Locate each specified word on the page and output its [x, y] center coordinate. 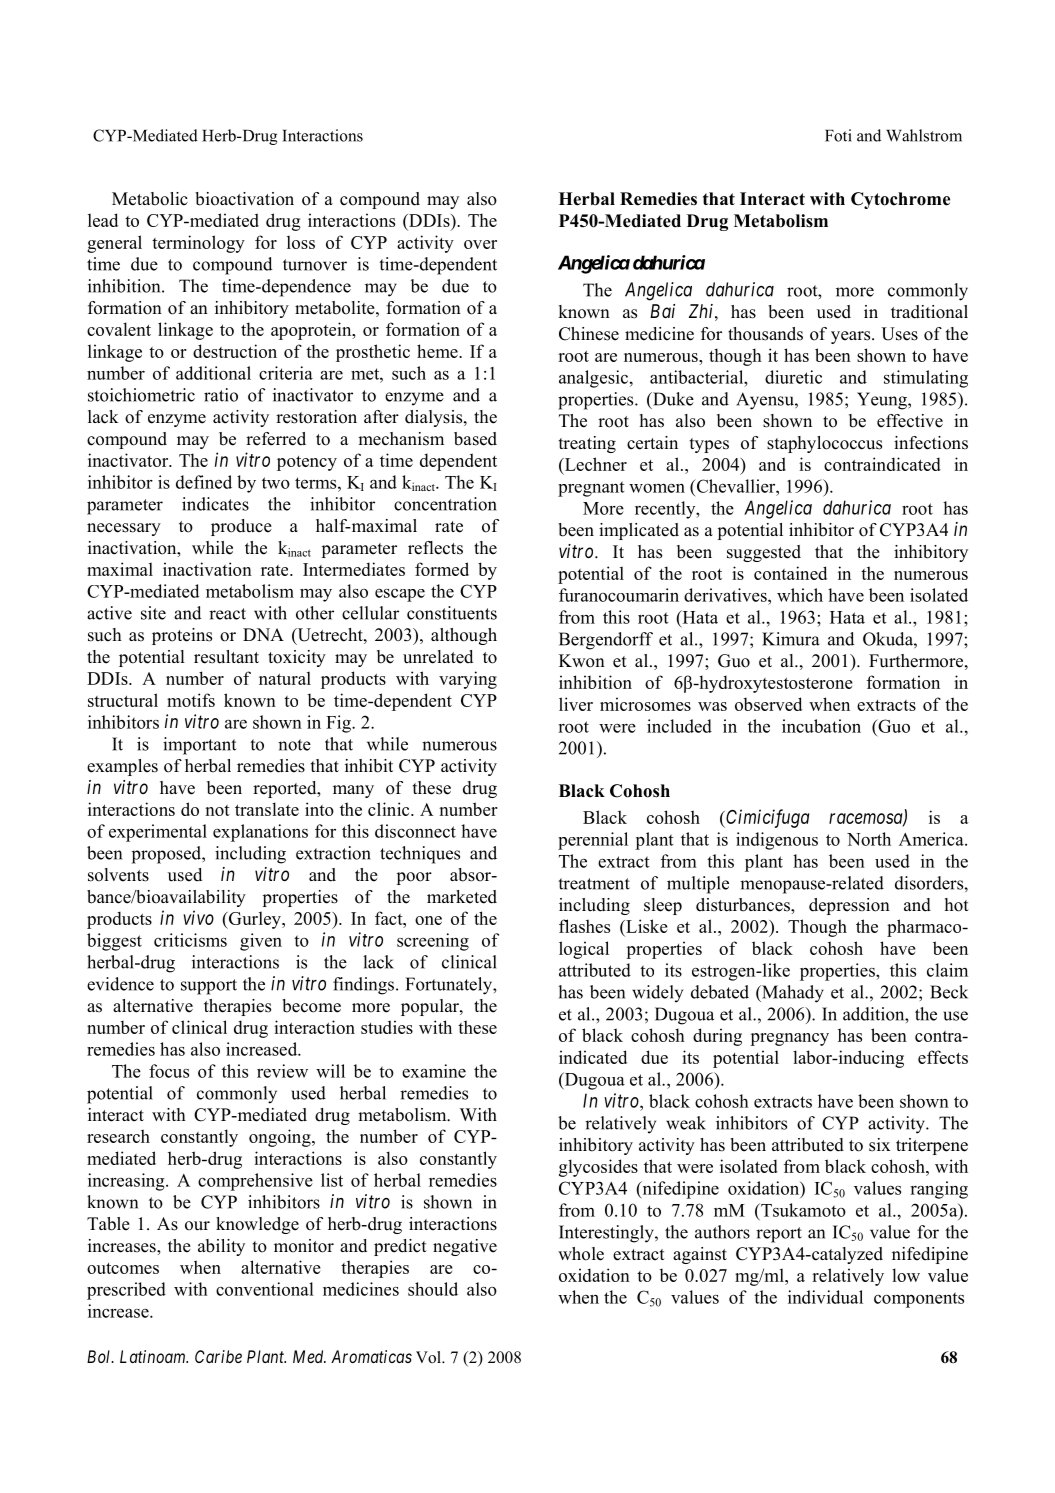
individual [825, 1297]
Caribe [218, 1356]
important [199, 746]
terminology [198, 244]
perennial [593, 841]
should [433, 1289]
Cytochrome [900, 200]
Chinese [589, 334]
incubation [821, 726]
